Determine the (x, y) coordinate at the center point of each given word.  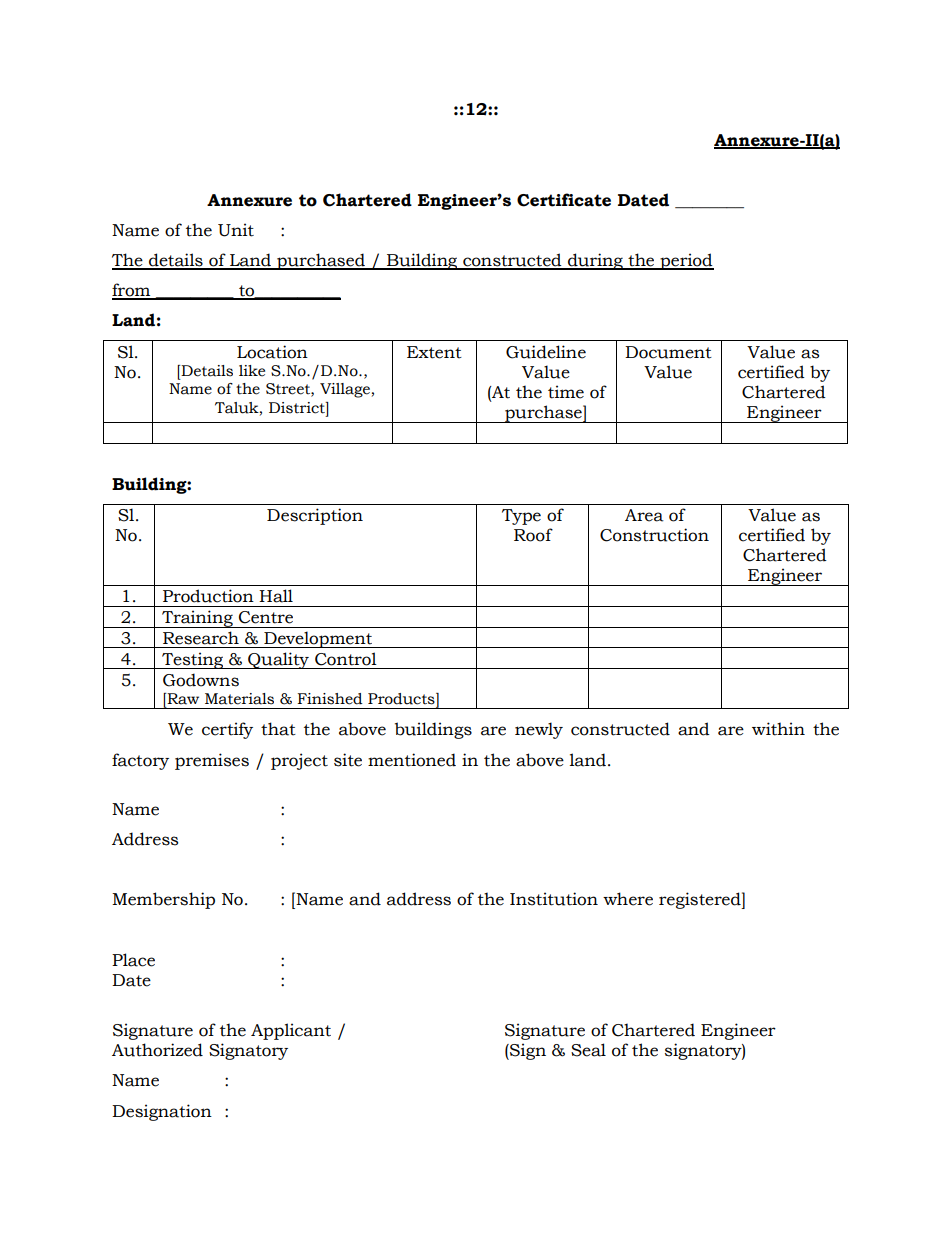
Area (644, 515)
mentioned (412, 760)
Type (521, 517)
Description (315, 516)
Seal (588, 1050)
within (778, 729)
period (686, 261)
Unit (236, 230)
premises (212, 761)
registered (701, 900)
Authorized (157, 1050)
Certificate (564, 200)
